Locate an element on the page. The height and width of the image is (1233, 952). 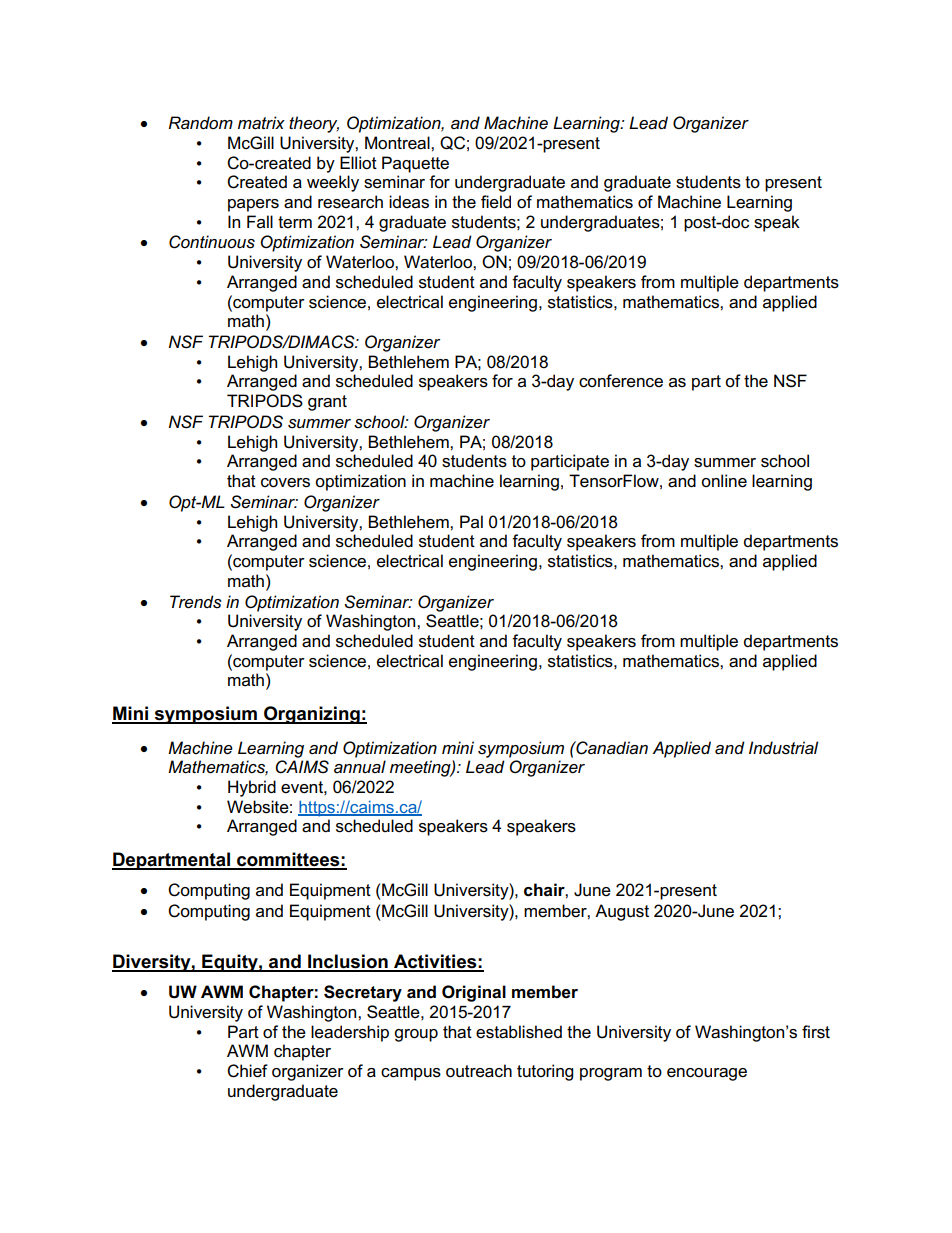
Chief is located at coordinates (247, 1071).
